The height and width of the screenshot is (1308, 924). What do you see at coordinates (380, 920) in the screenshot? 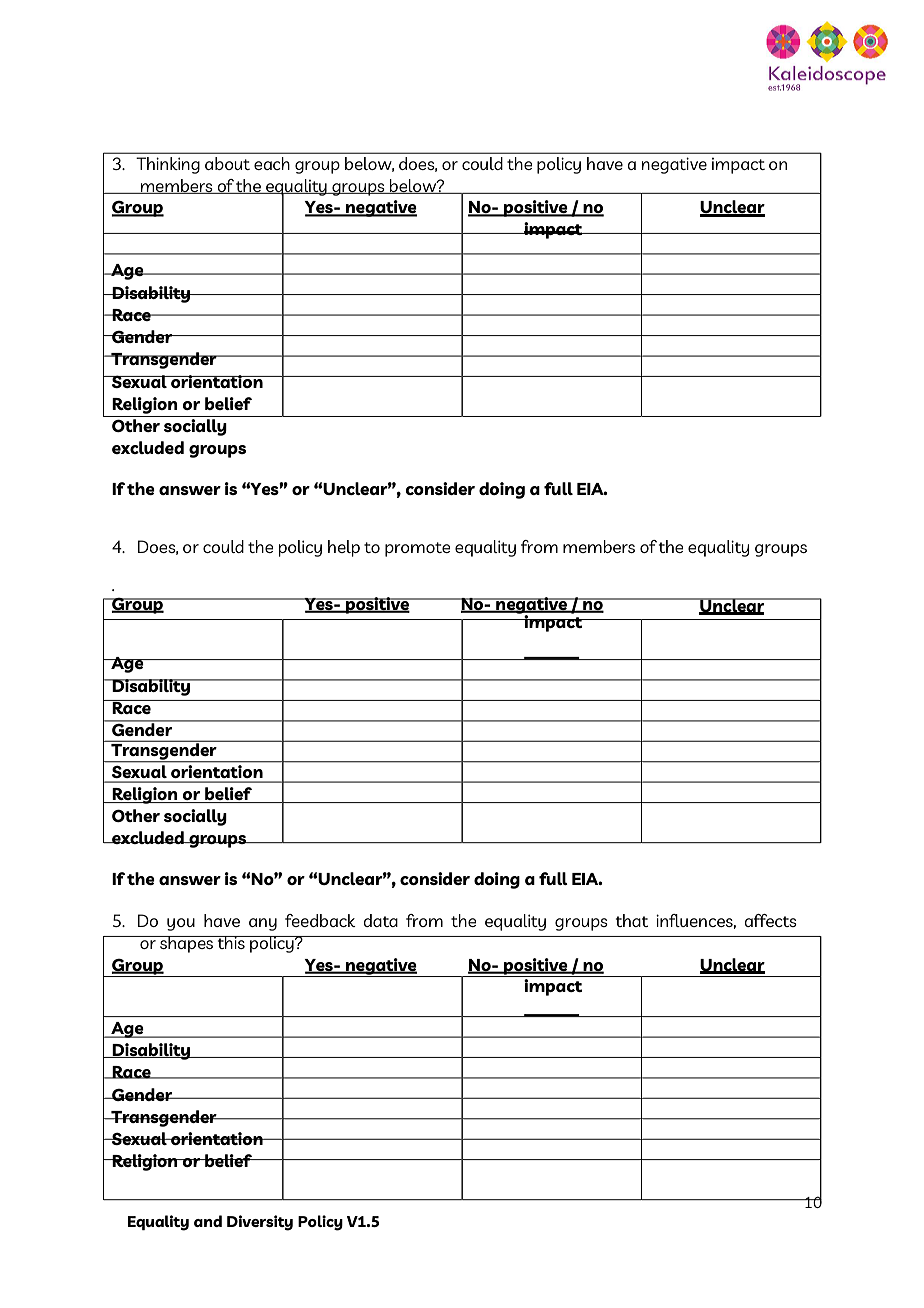
I see `data` at bounding box center [380, 920].
